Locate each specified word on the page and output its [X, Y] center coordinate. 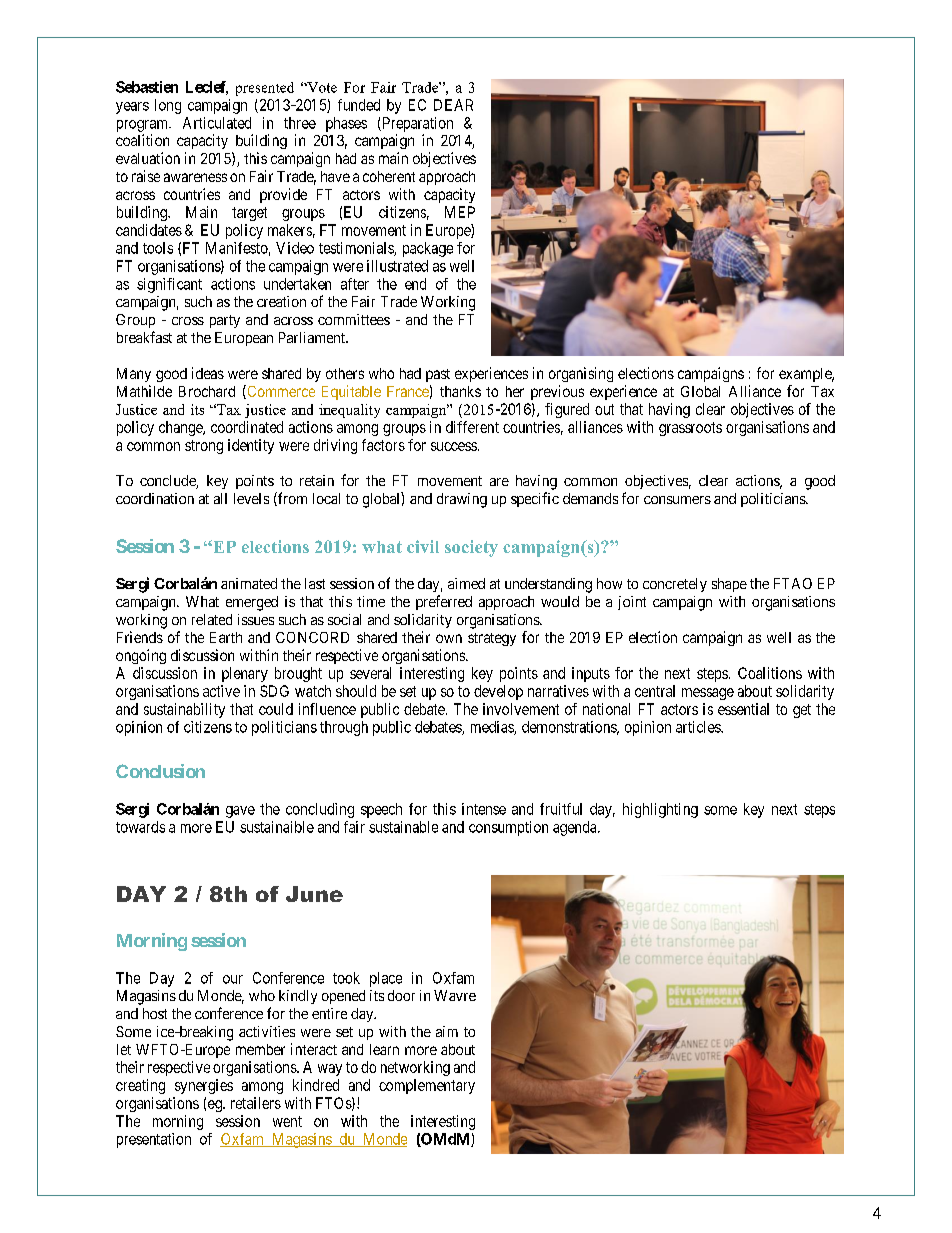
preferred [444, 602]
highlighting [660, 810]
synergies [204, 1086]
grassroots [690, 429]
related [212, 619]
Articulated [217, 123]
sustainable [403, 827]
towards [140, 827]
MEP [460, 212]
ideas [208, 373]
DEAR [453, 105]
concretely [675, 585]
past [438, 375]
